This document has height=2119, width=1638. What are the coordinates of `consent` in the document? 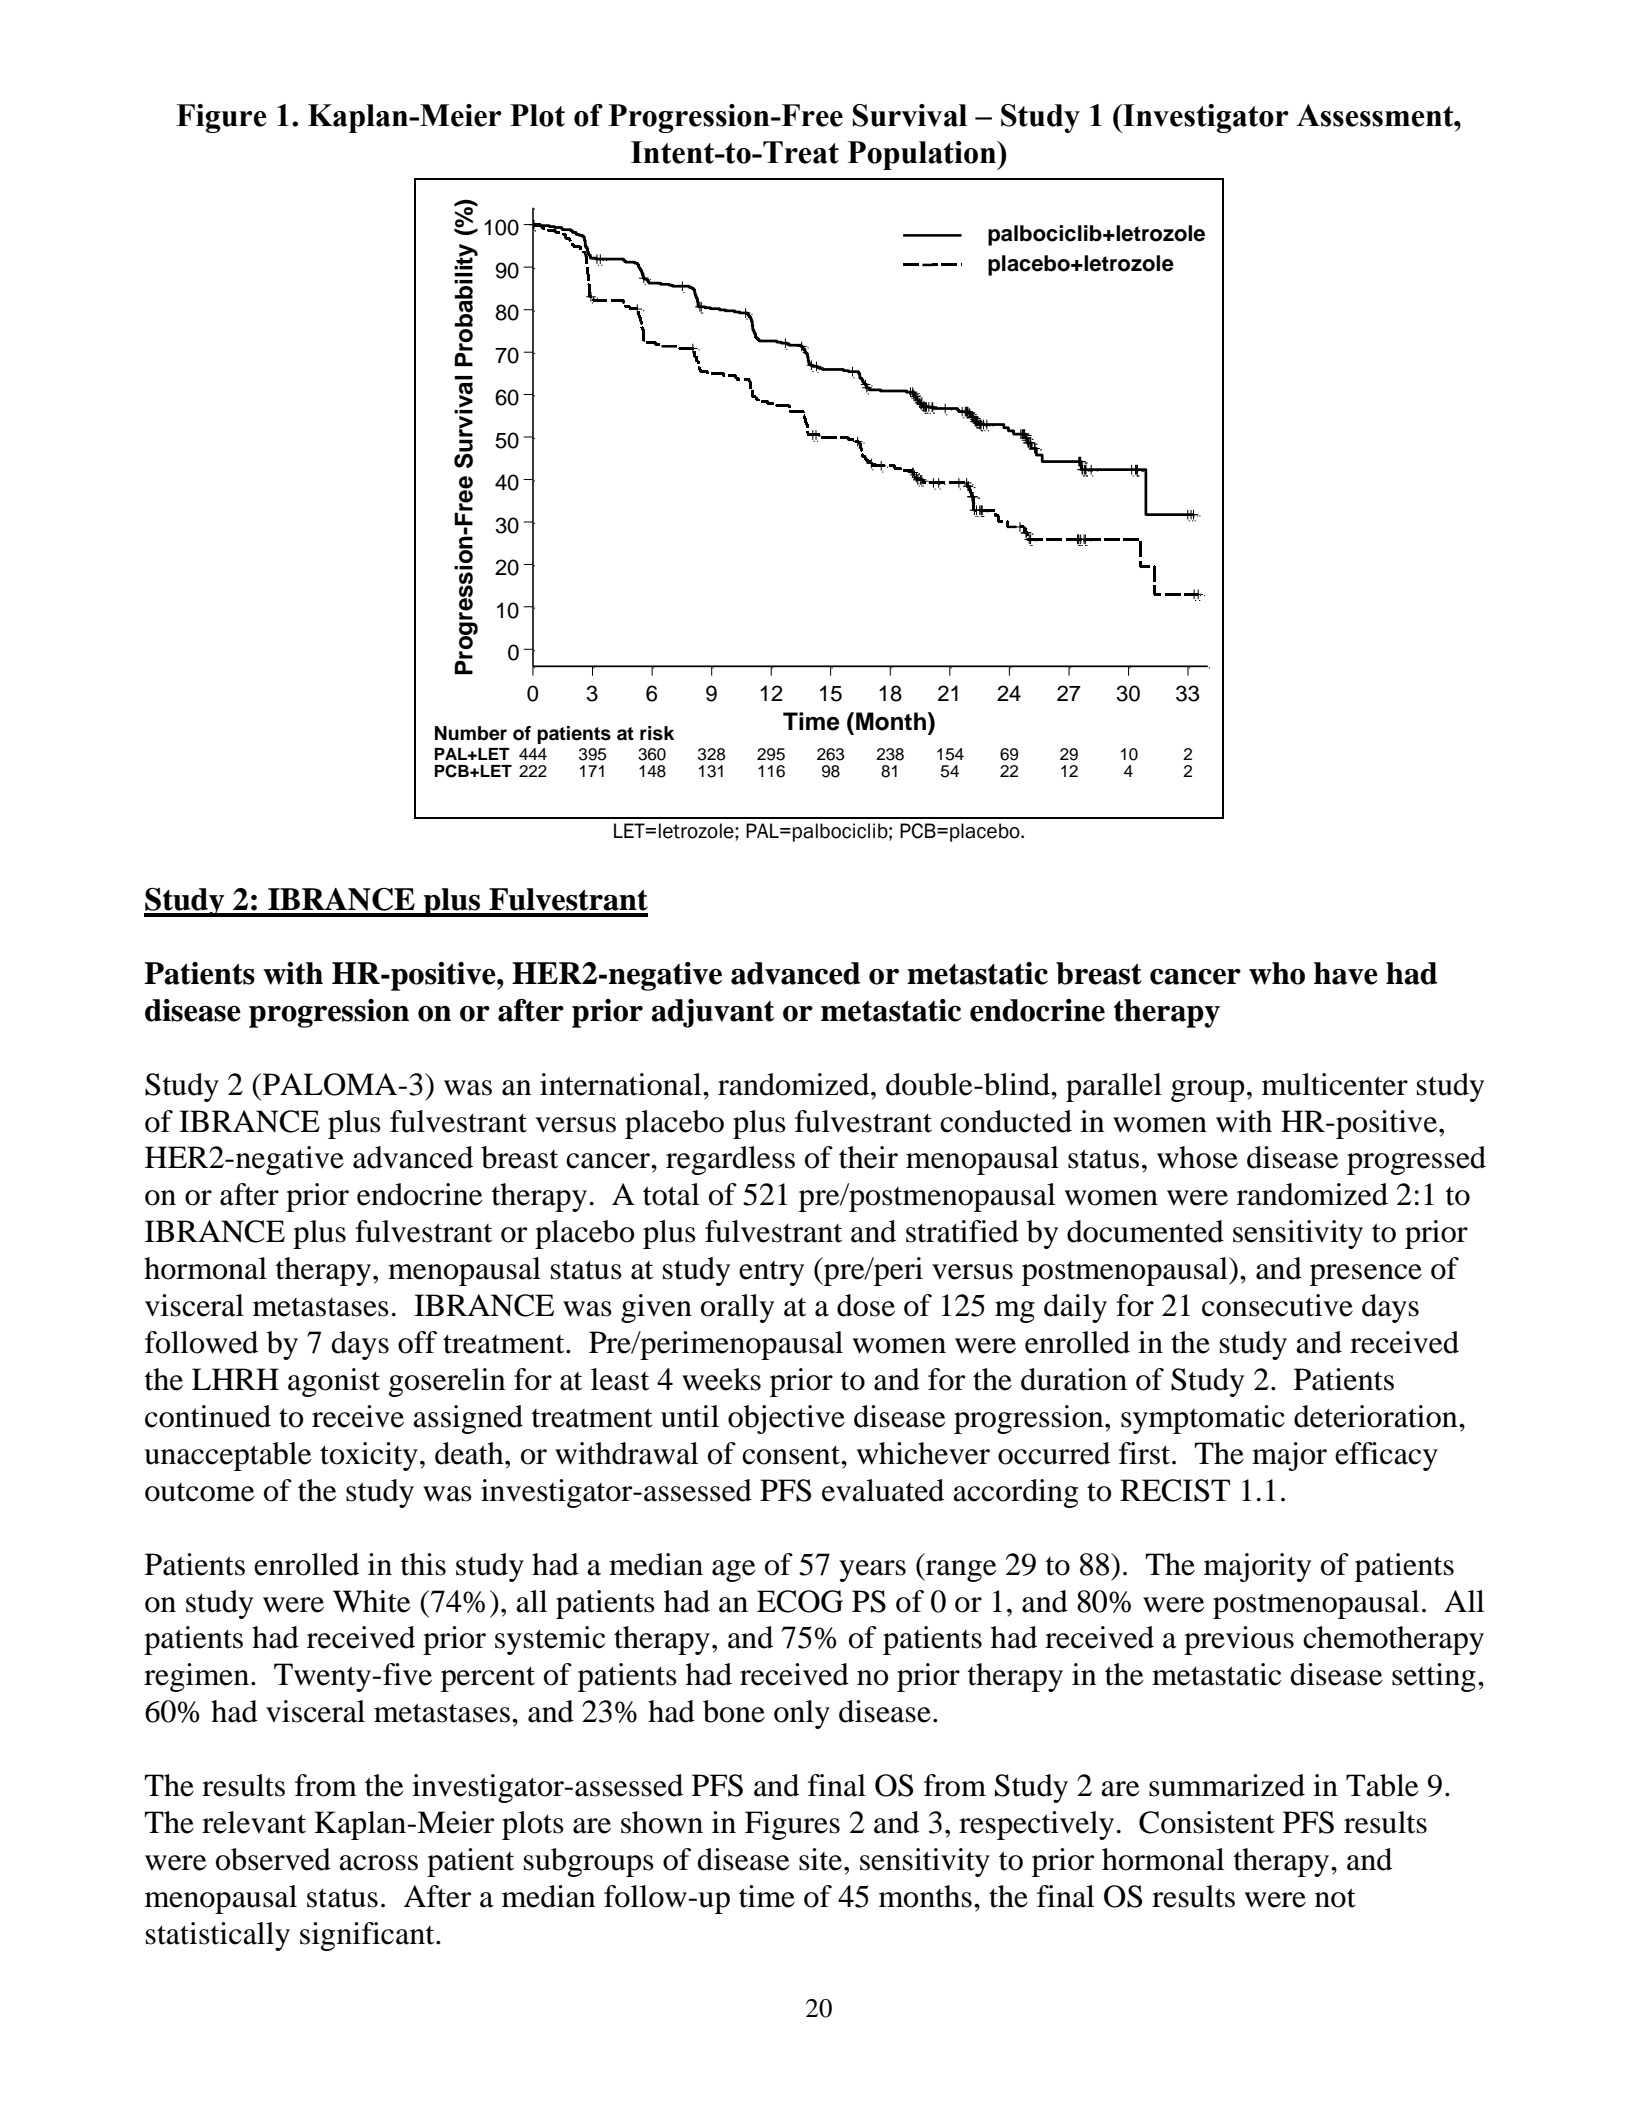 It's located at (792, 1455).
